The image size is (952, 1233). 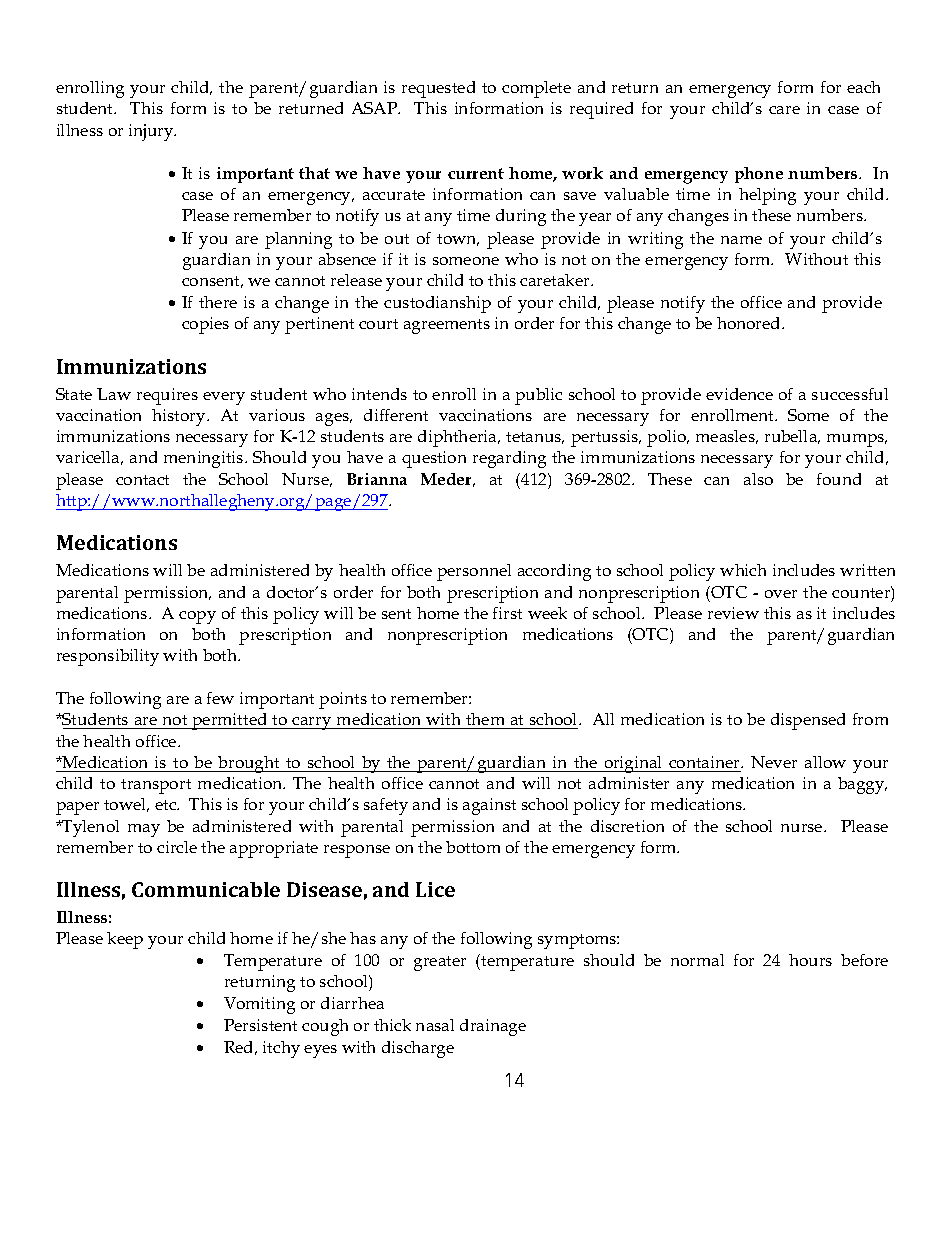 I want to click on which, so click(x=743, y=570).
